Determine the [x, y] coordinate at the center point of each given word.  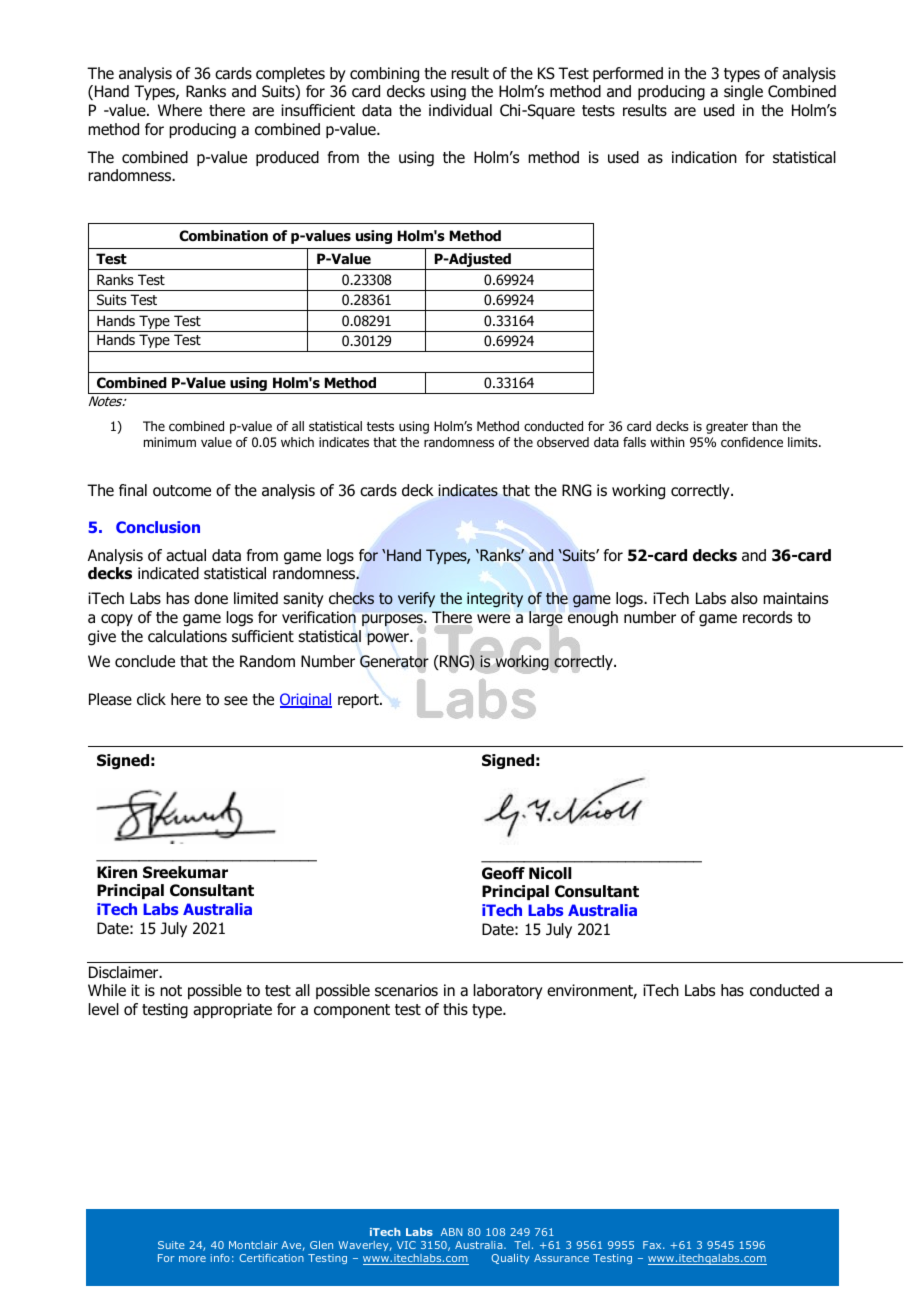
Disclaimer [125, 972]
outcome [182, 491]
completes [290, 74]
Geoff [503, 873]
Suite [171, 1245]
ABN [451, 1232]
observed [563, 442]
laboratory [508, 991]
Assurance [561, 1258]
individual [460, 110]
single [743, 93]
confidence [752, 442]
